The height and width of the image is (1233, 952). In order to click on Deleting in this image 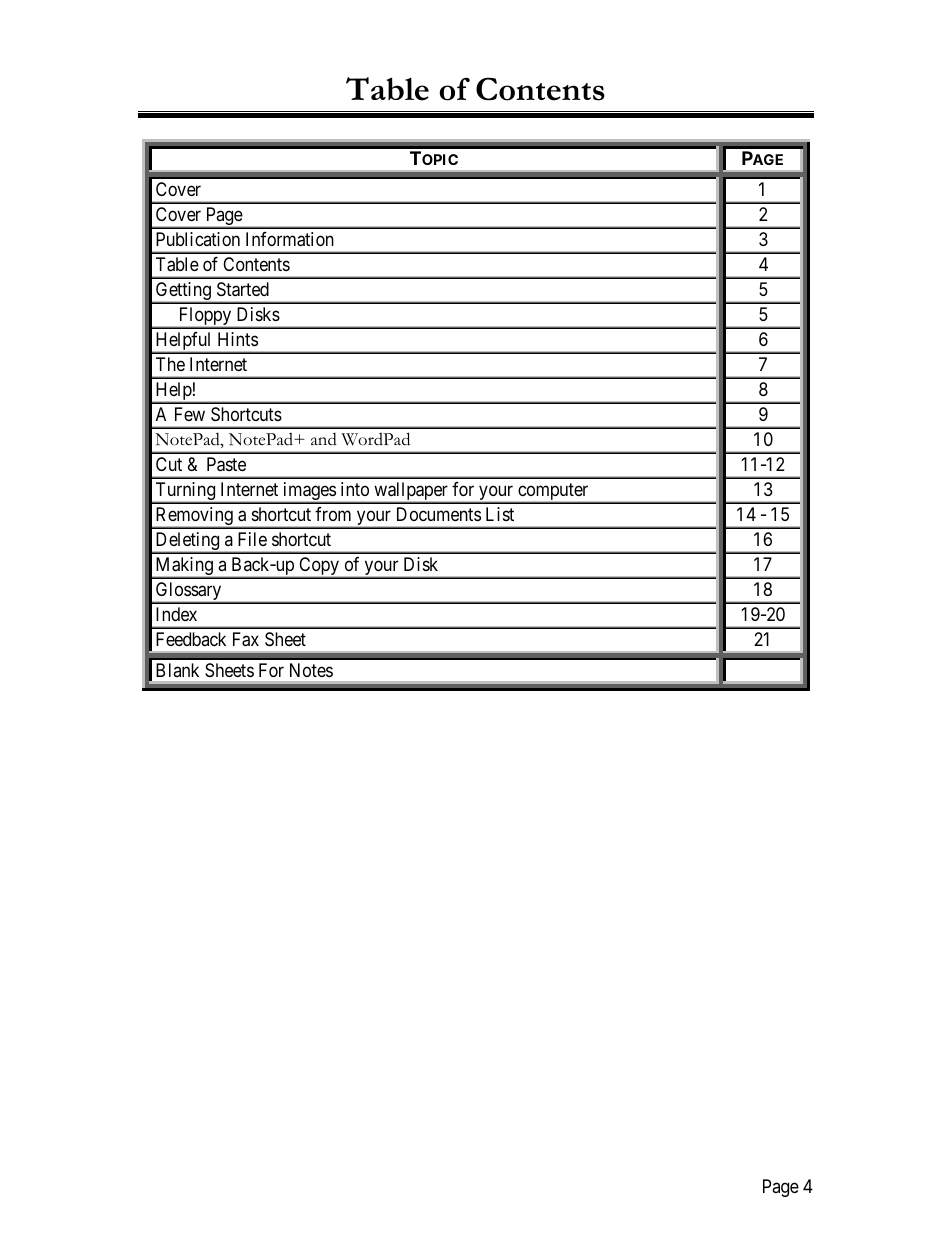, I will do `click(187, 542)`.
